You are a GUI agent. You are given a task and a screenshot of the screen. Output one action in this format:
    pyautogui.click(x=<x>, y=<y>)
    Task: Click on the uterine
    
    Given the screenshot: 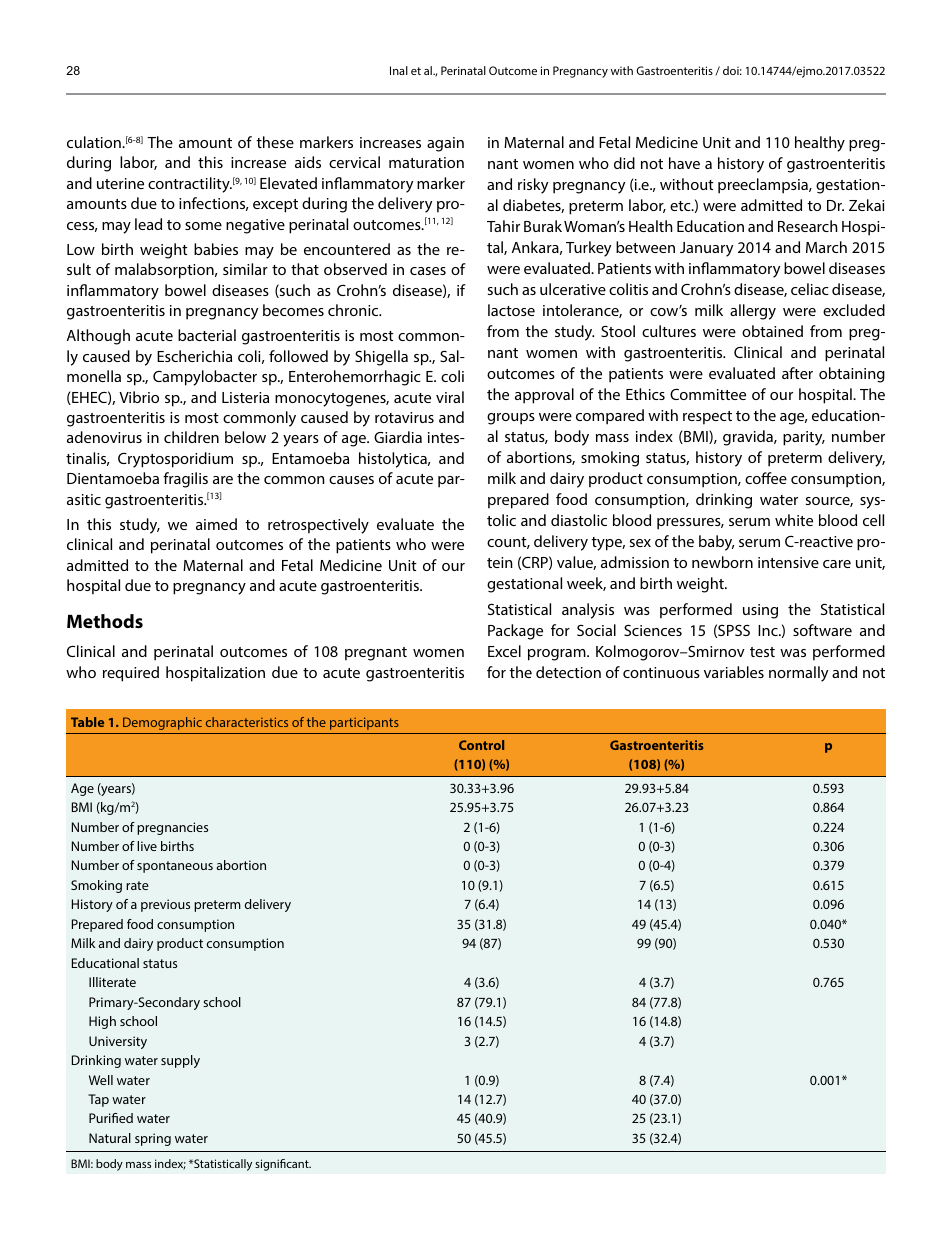 What is the action you would take?
    pyautogui.click(x=120, y=183)
